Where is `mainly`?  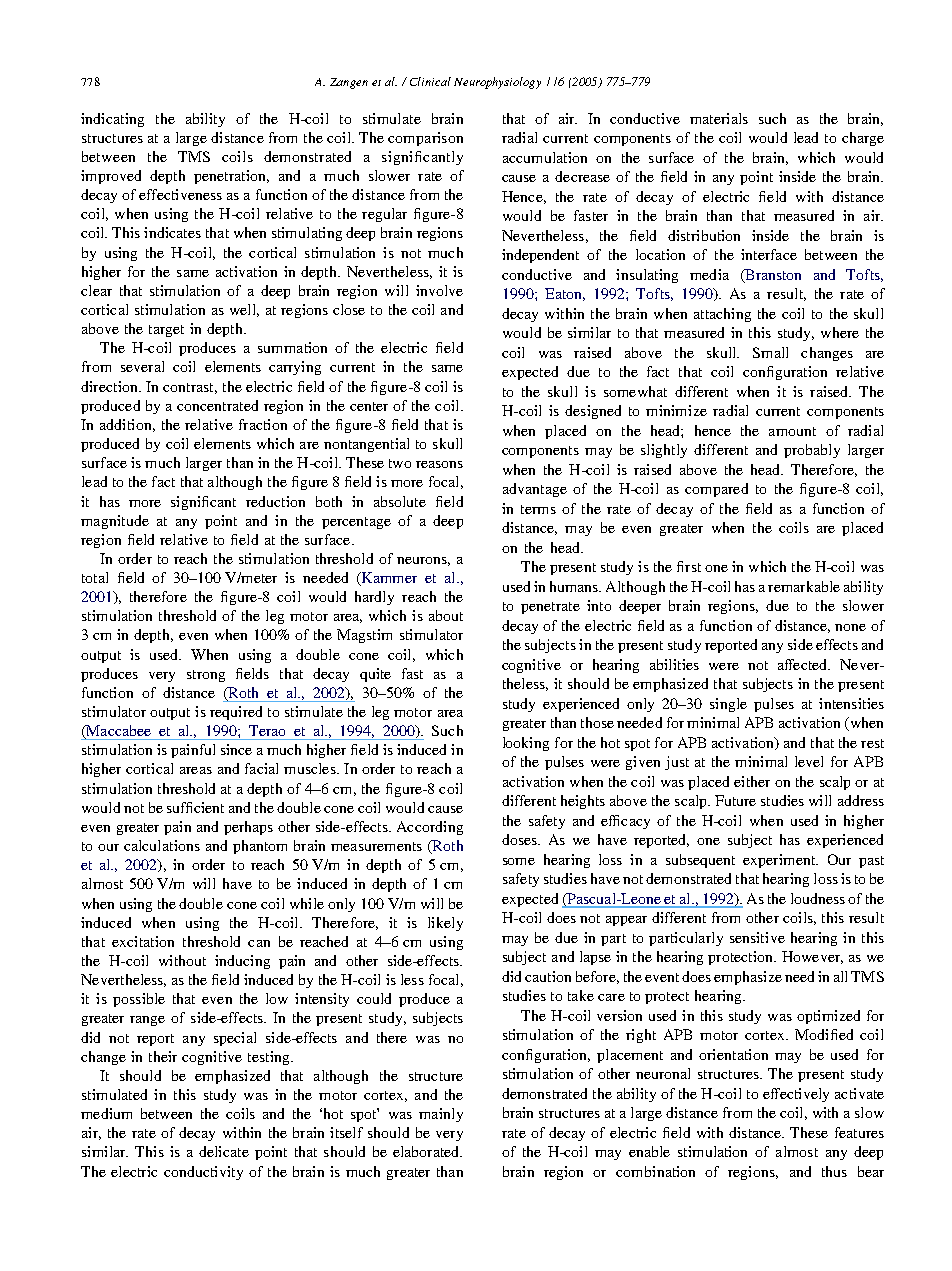 mainly is located at coordinates (441, 1115).
